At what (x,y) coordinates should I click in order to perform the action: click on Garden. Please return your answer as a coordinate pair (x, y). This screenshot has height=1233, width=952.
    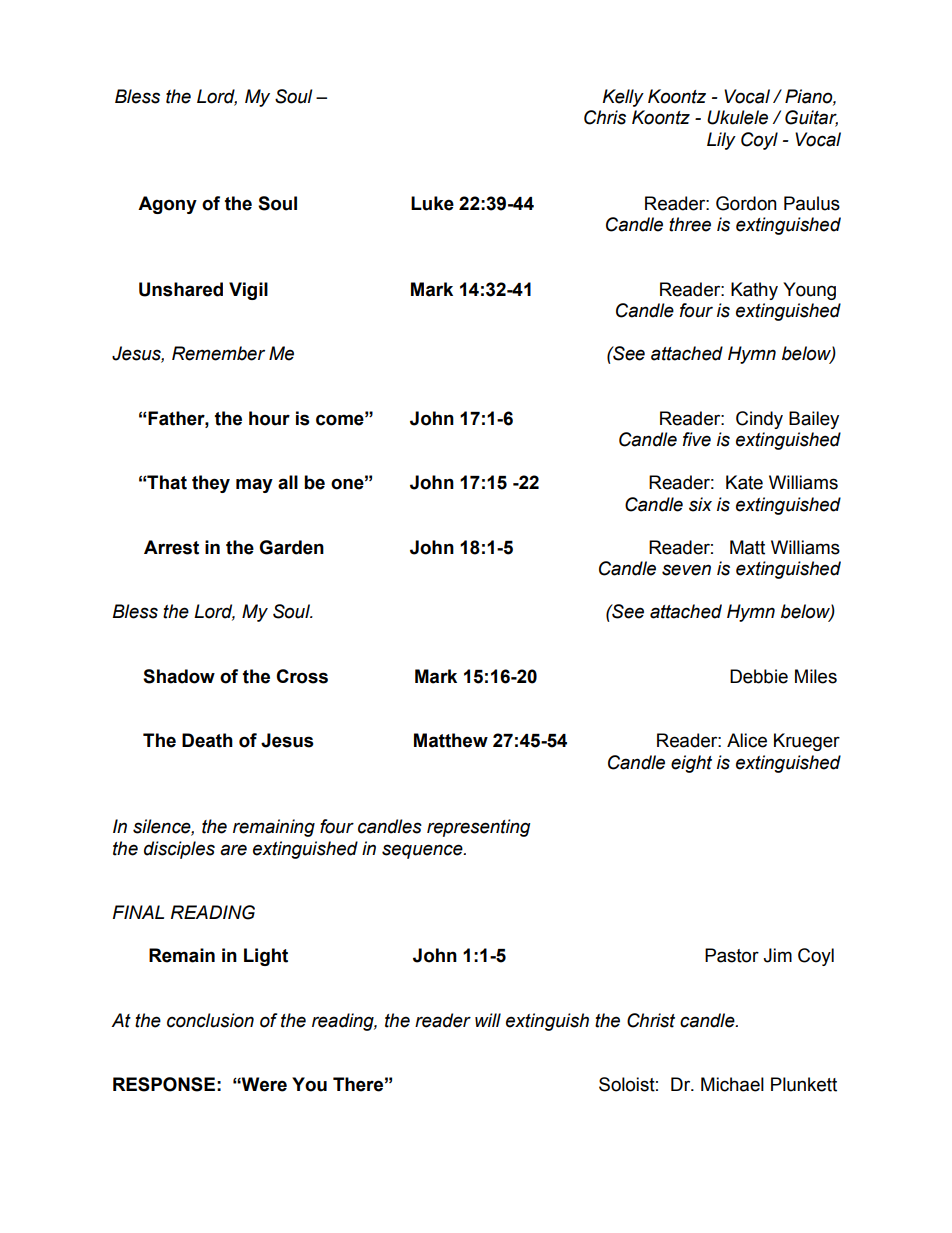
    Looking at the image, I should click on (291, 547).
